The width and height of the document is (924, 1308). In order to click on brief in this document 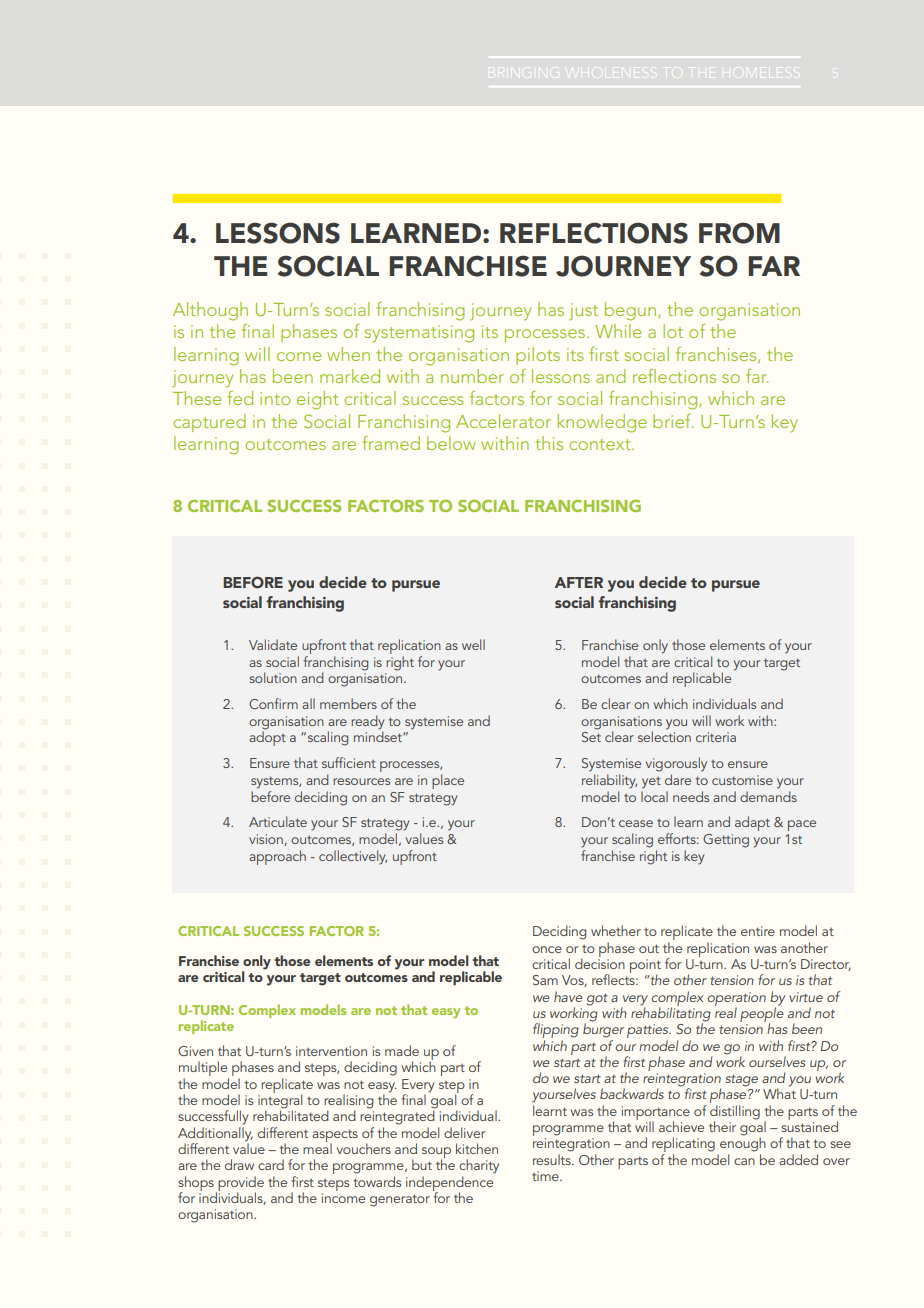, I will do `click(673, 421)`.
